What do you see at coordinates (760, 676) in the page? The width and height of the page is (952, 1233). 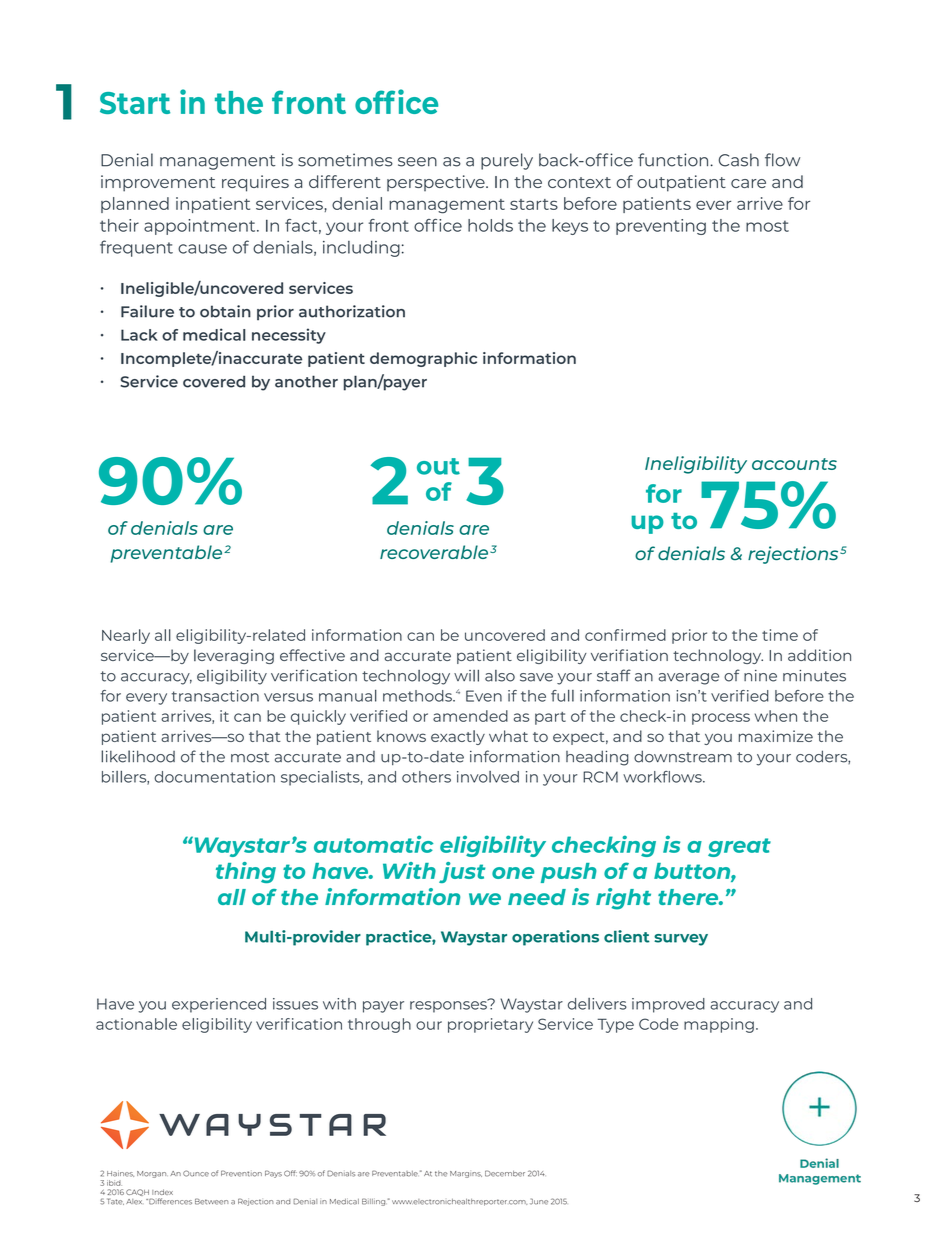 I see `nine` at bounding box center [760, 676].
